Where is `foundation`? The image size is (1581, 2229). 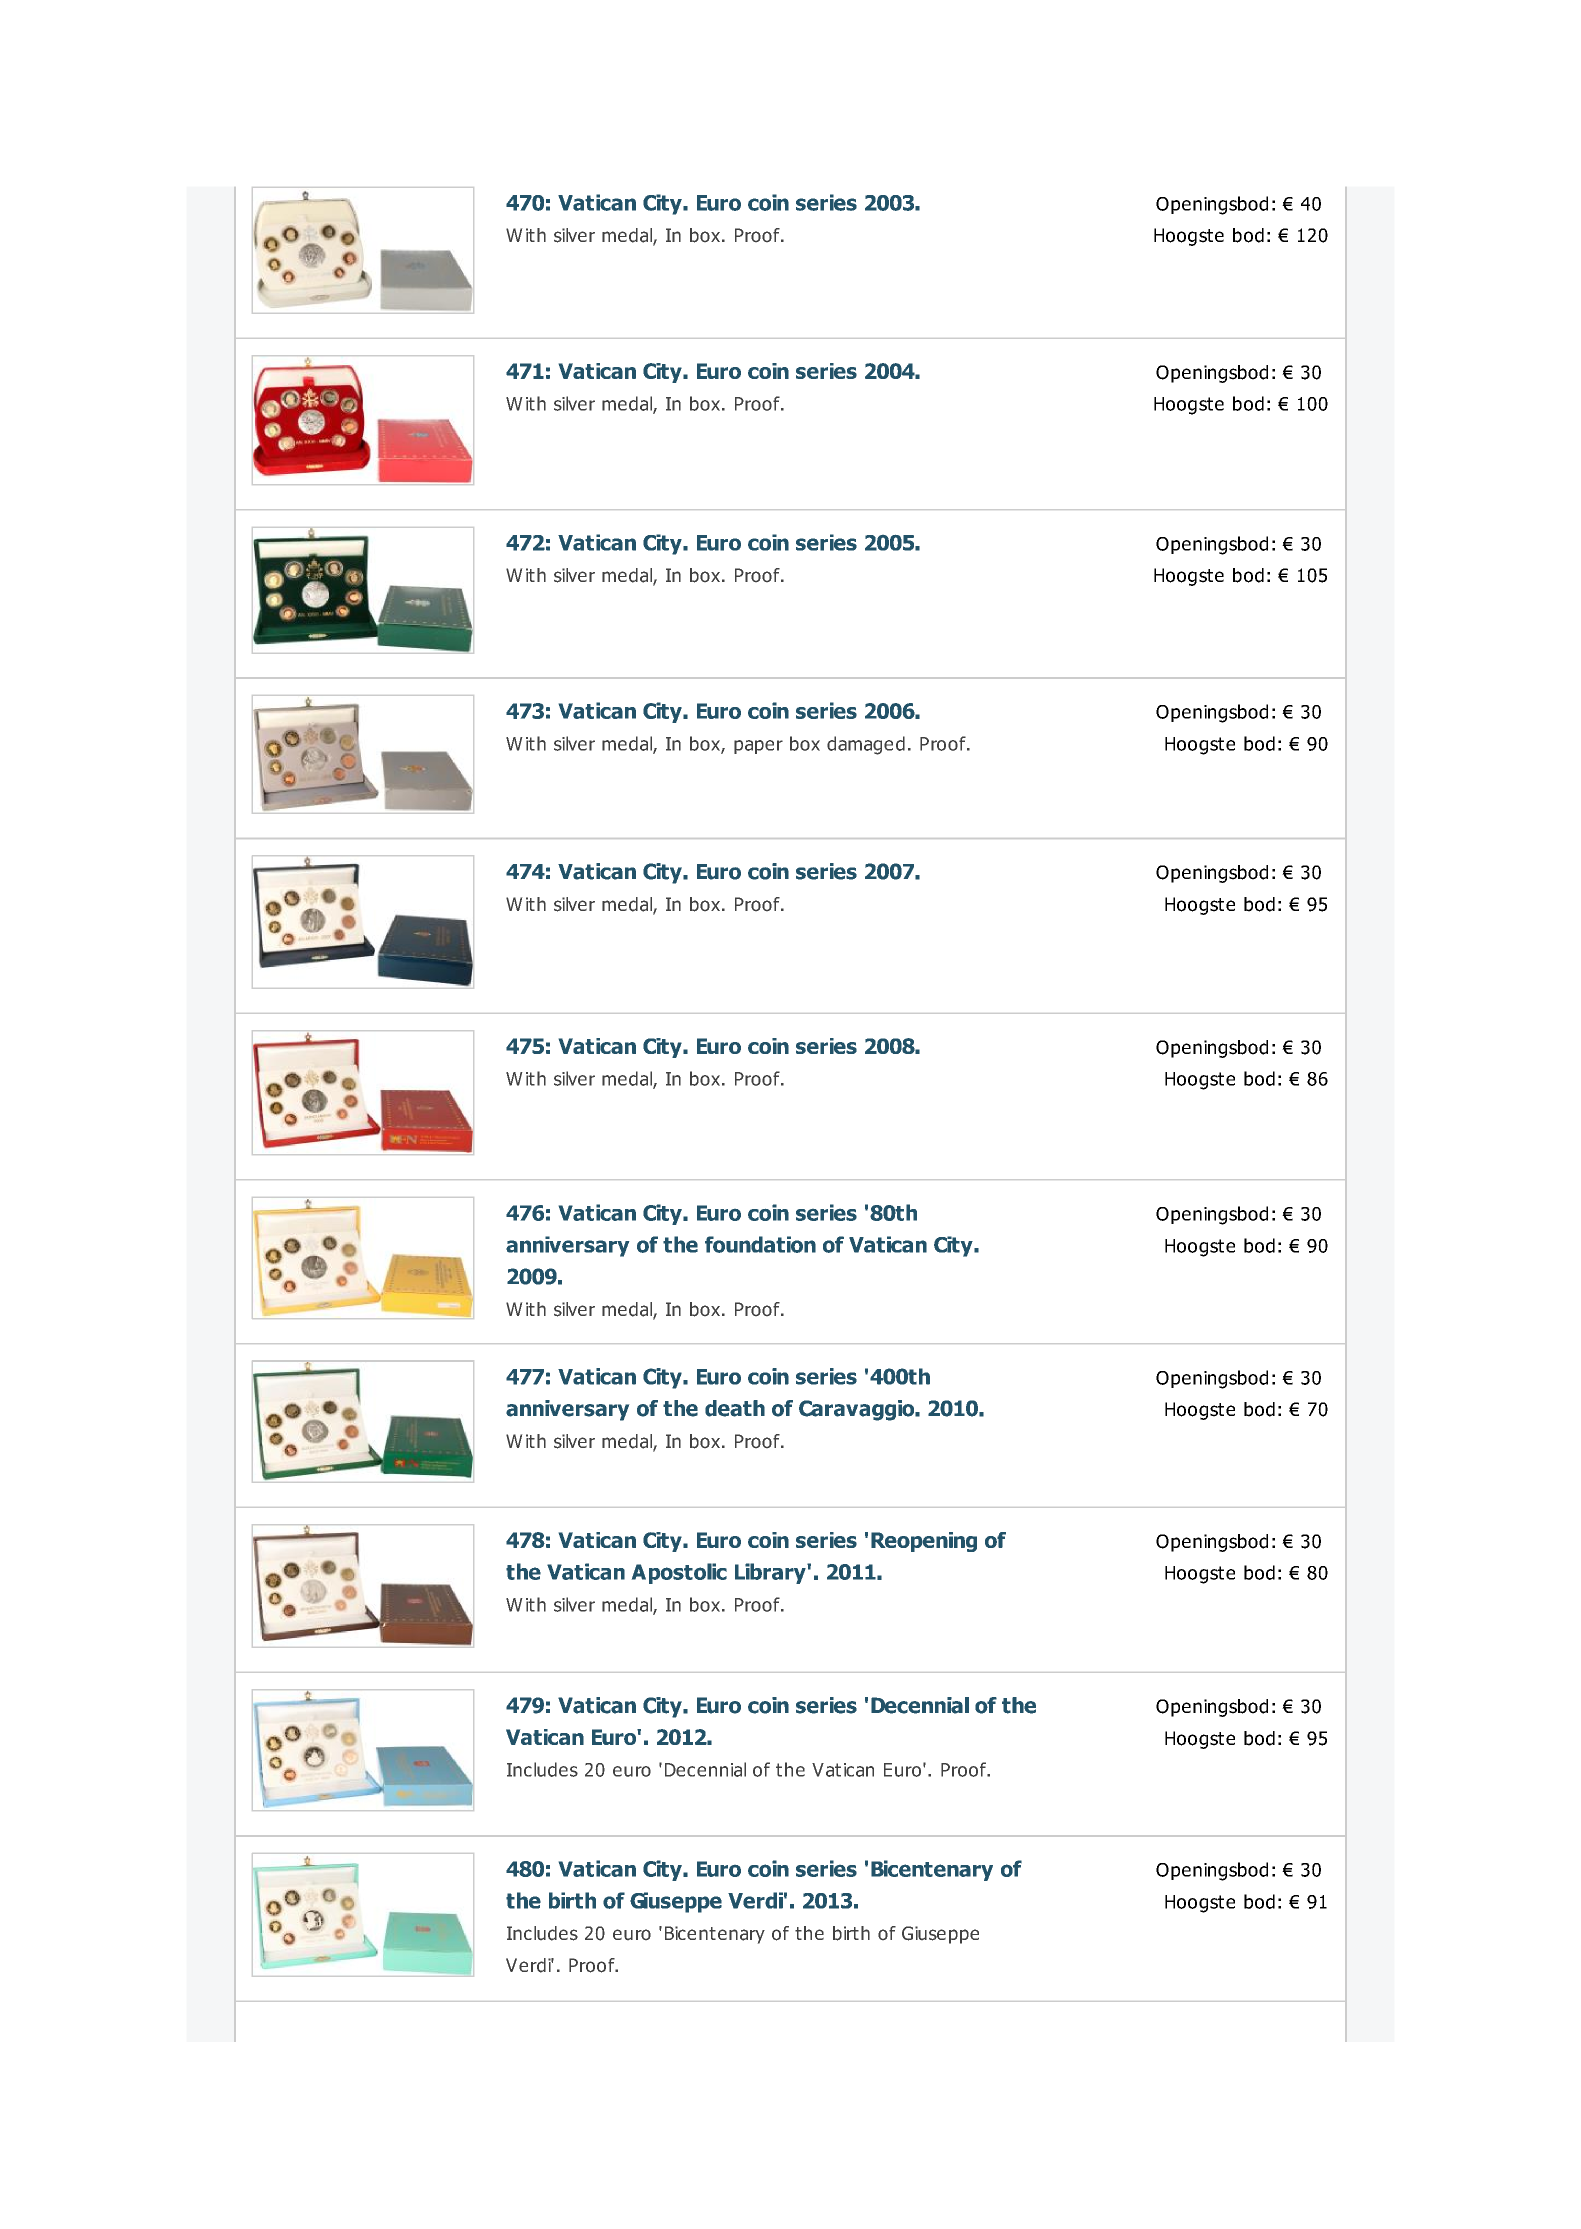
foundation is located at coordinates (760, 1244).
